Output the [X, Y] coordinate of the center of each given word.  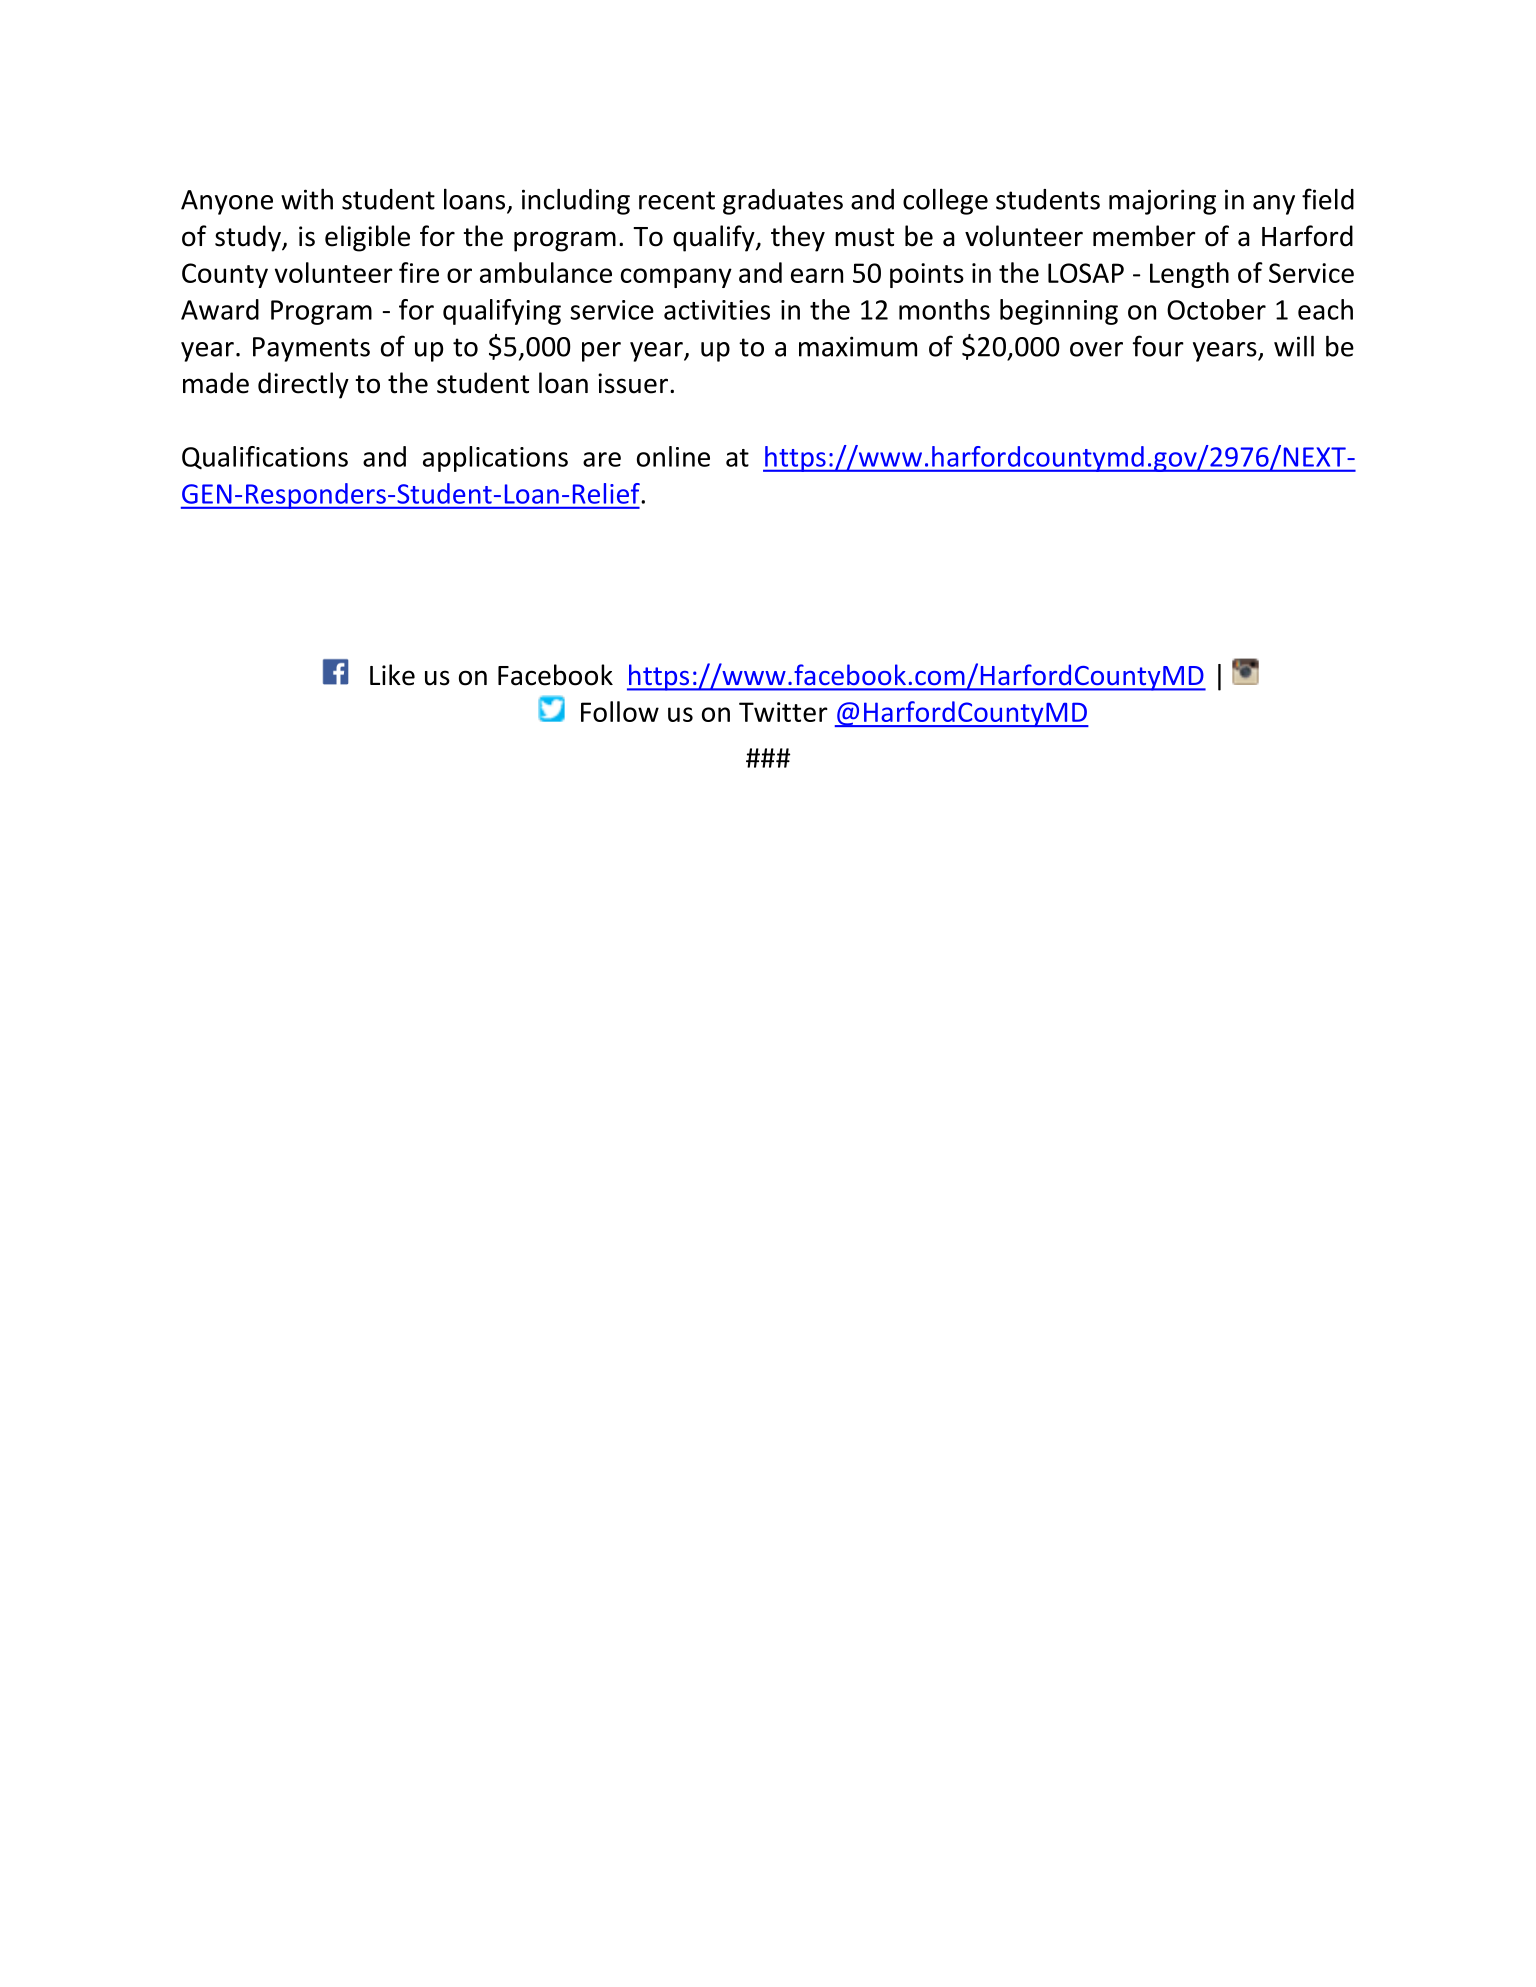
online [673, 456]
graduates [783, 202]
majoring [1162, 202]
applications [495, 459]
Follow [620, 711]
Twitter [783, 712]
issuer [633, 383]
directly [303, 385]
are [602, 459]
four [1158, 346]
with [307, 199]
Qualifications [265, 457]
